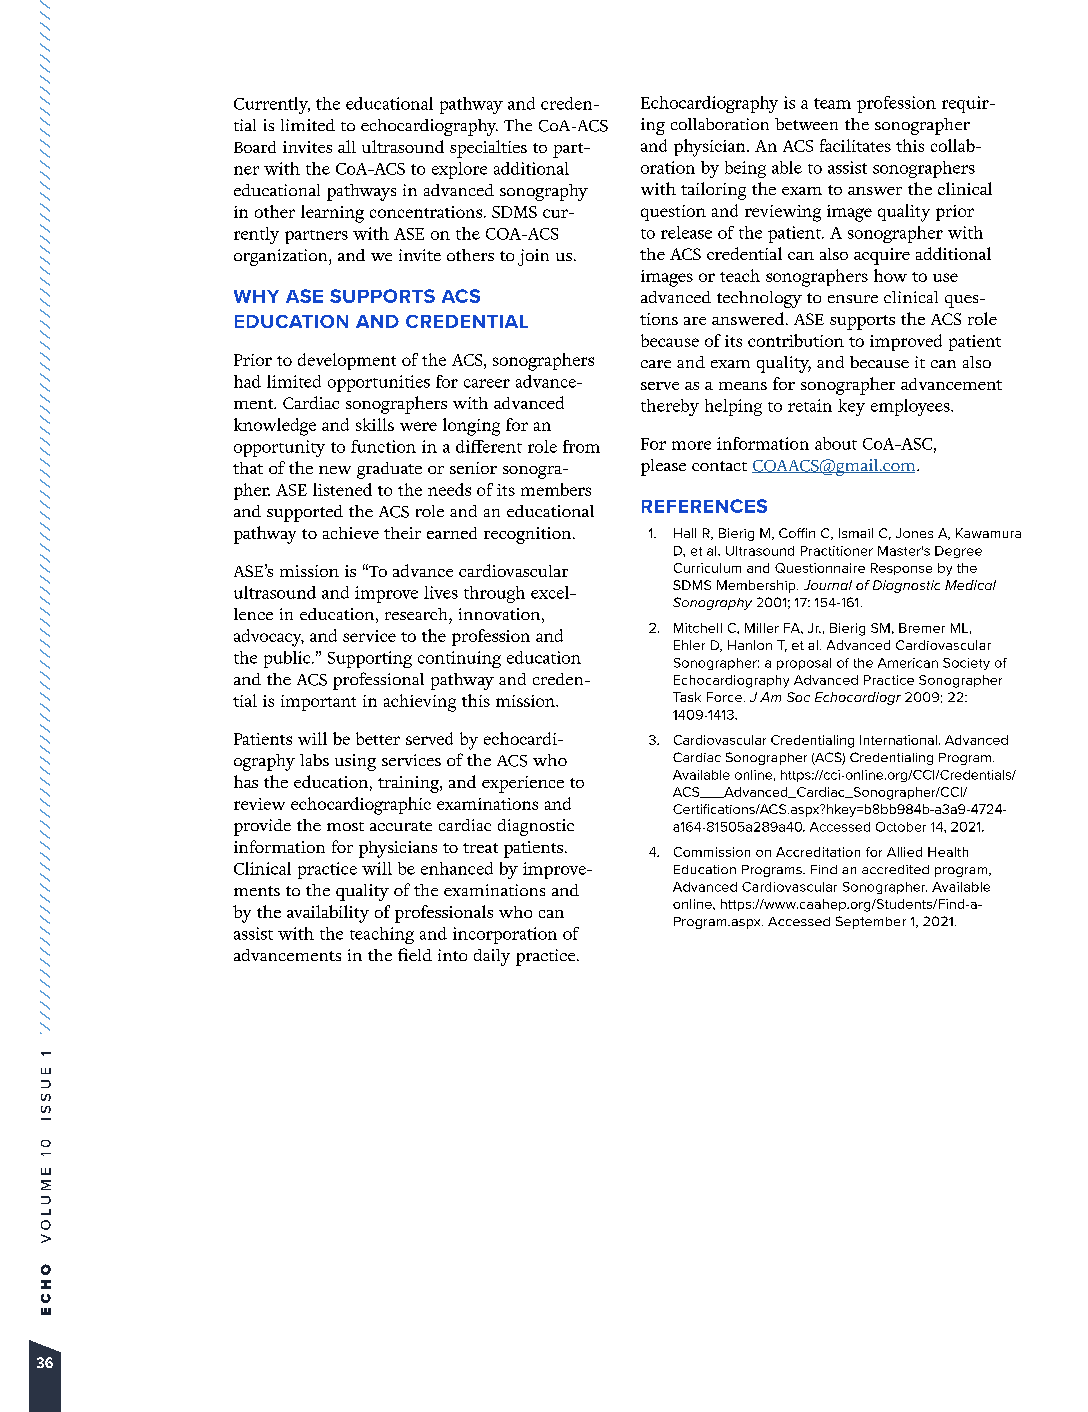  Describe the element at coordinates (492, 957) in the document. I see `daily` at that location.
